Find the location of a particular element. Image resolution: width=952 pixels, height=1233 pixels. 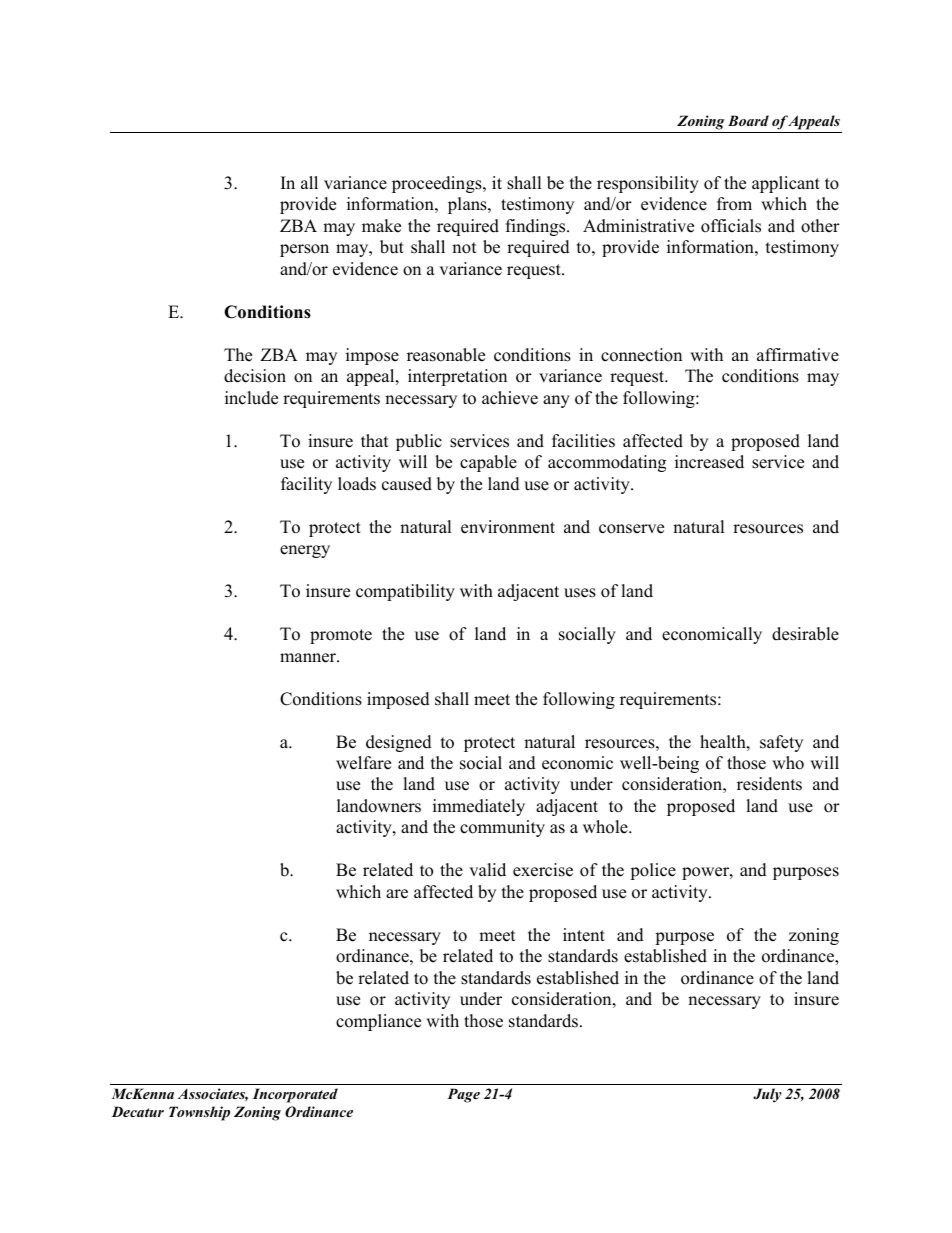

person is located at coordinates (304, 250).
